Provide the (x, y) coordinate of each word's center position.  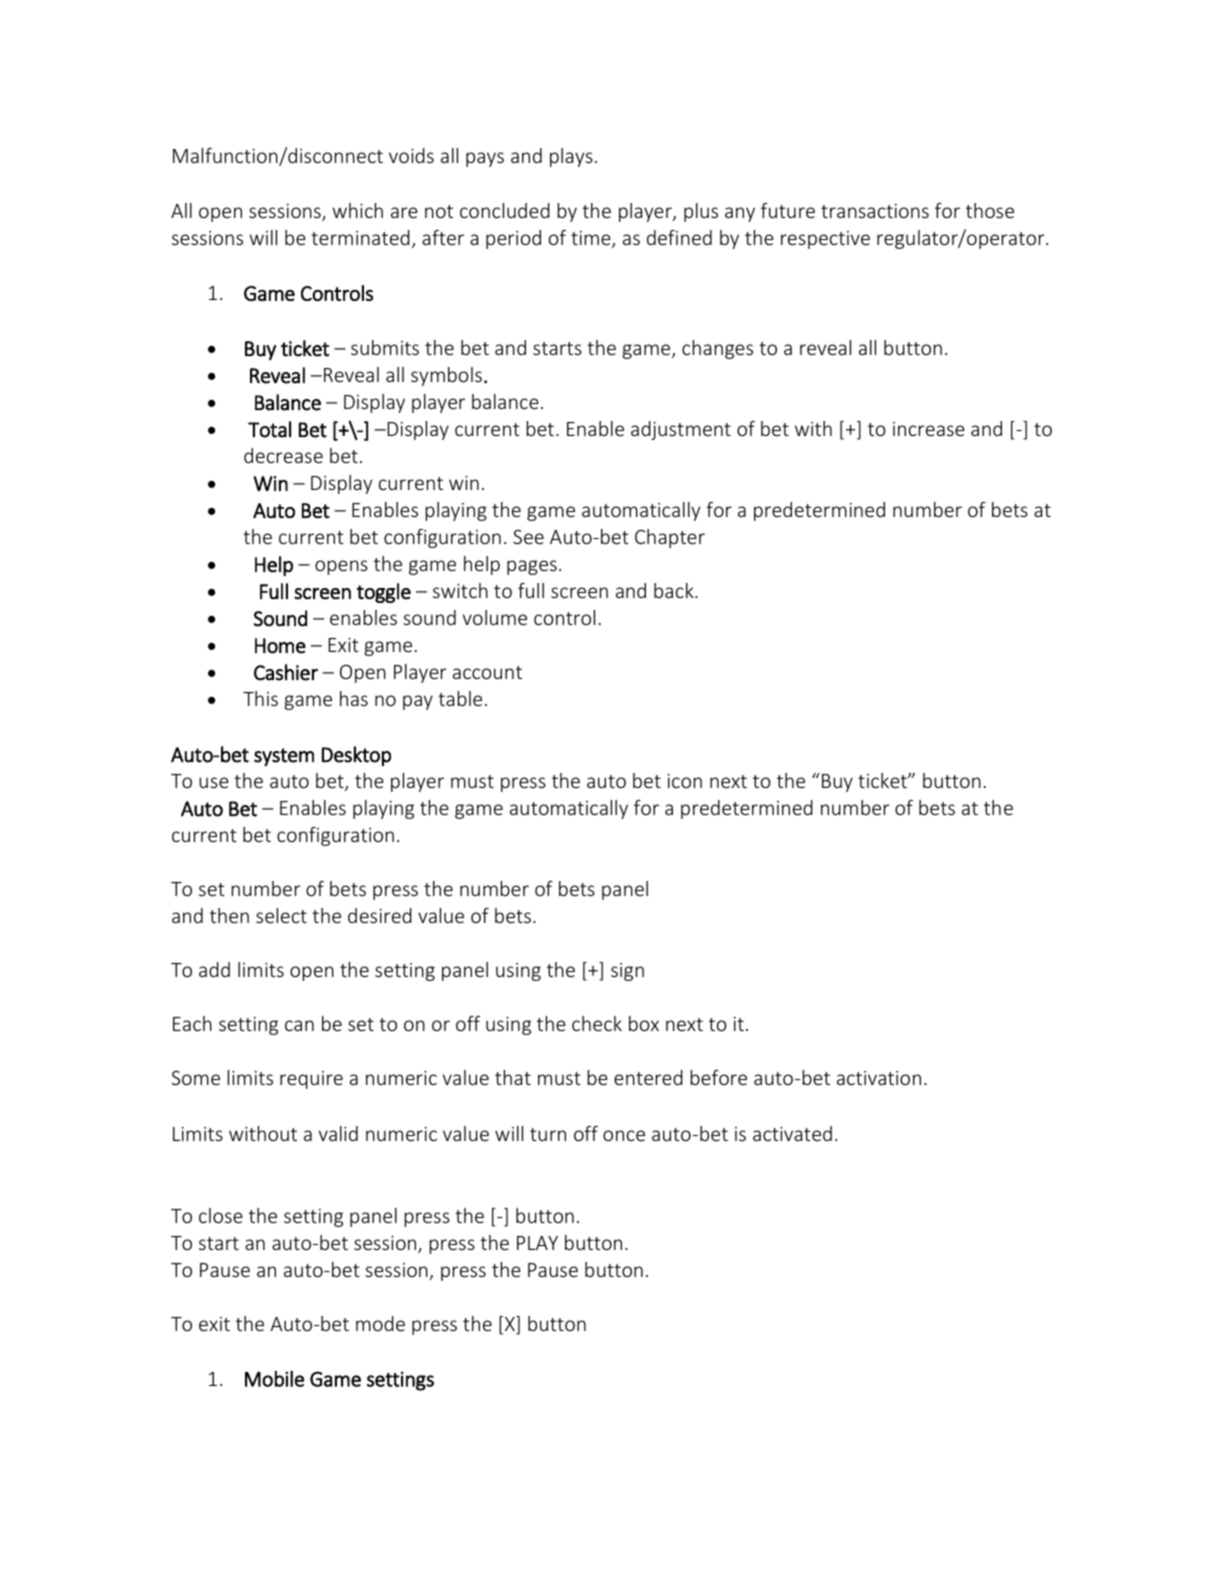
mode (380, 1323)
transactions (875, 211)
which (358, 210)
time (592, 239)
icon (685, 781)
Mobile (274, 1379)
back (675, 590)
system (284, 757)
